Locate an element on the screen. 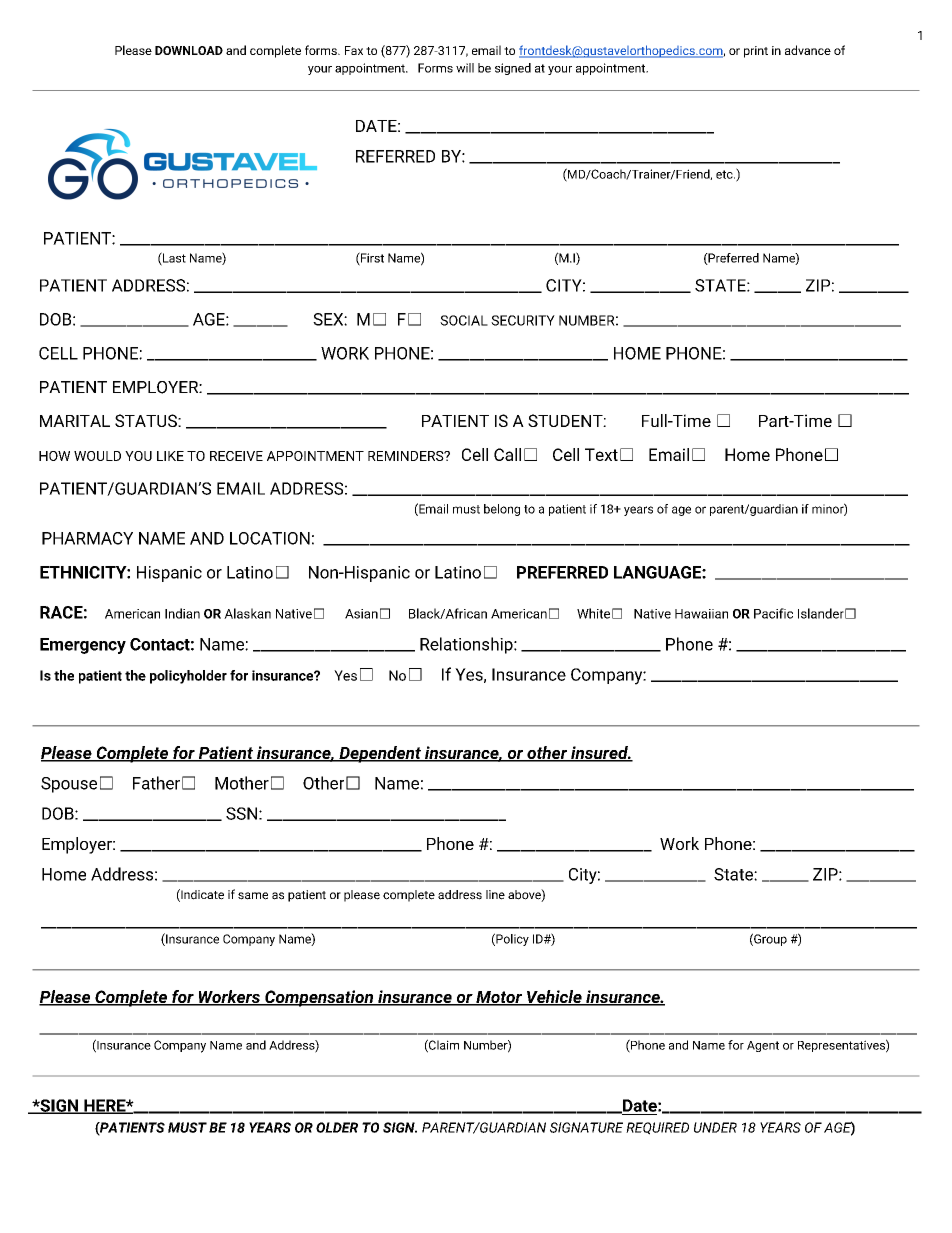 The height and width of the screenshot is (1233, 952). DOWNLOAD is located at coordinates (189, 50).
